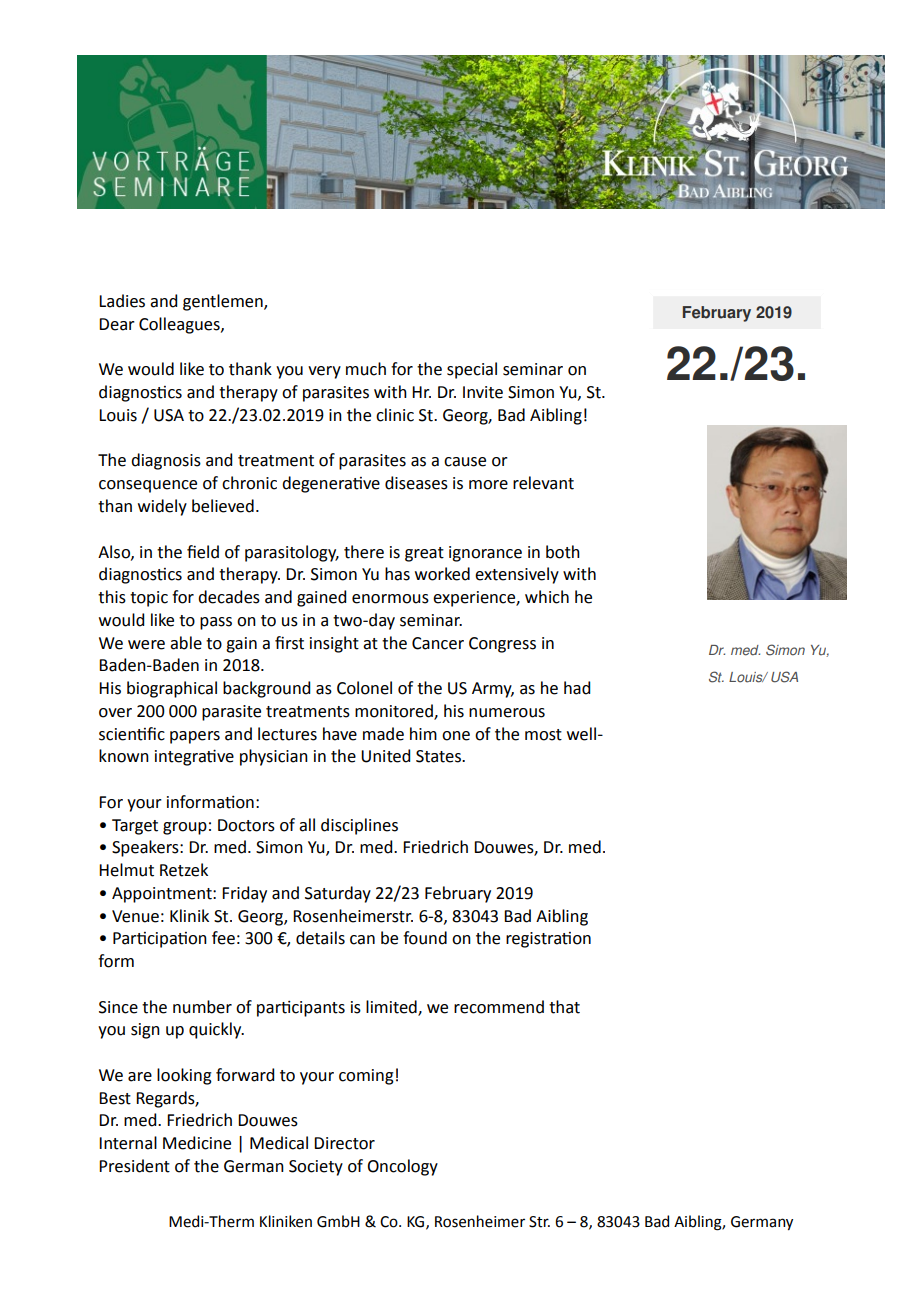  I want to click on Oncology, so click(402, 1167).
